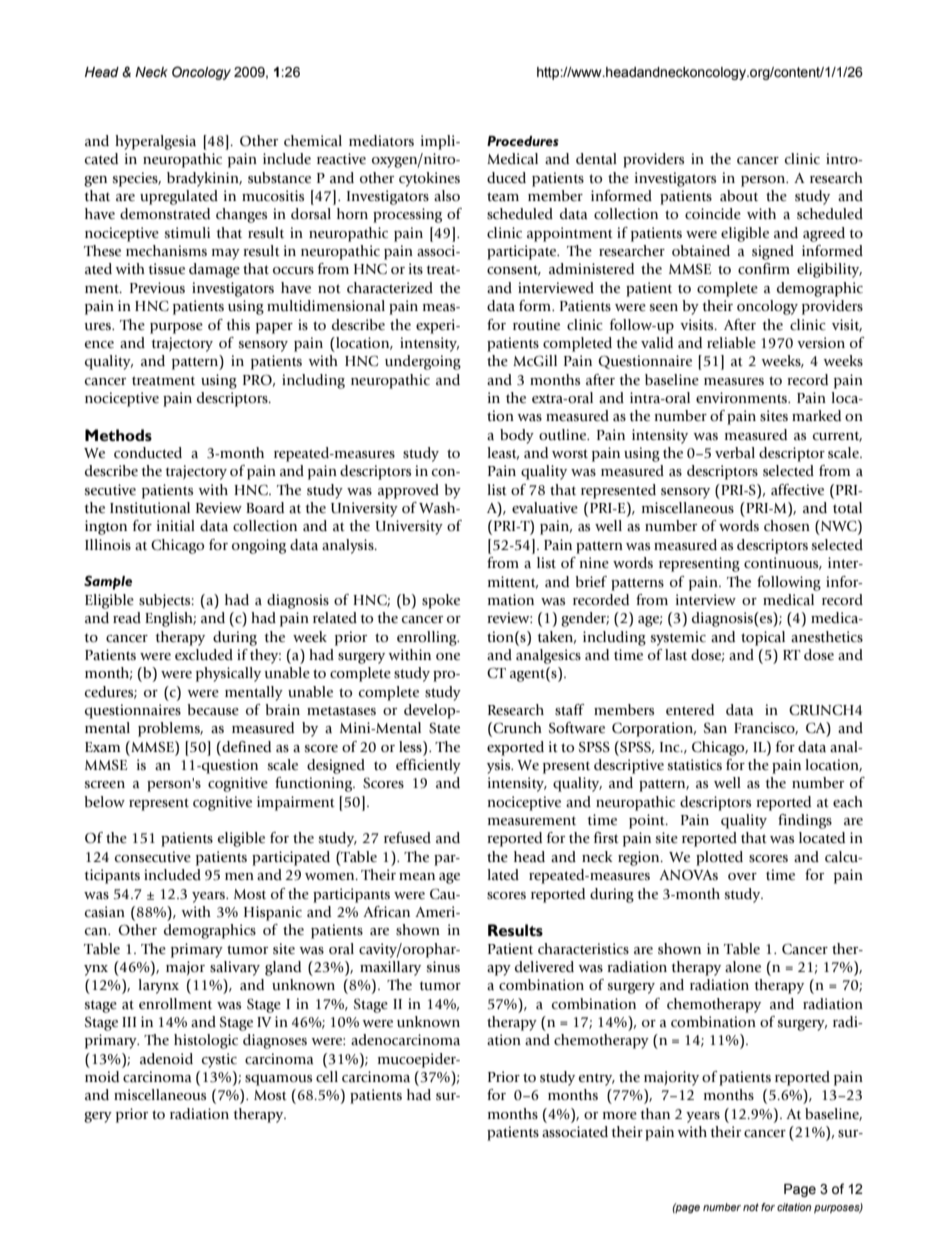  What do you see at coordinates (408, 491) in the screenshot?
I see `approved` at bounding box center [408, 491].
